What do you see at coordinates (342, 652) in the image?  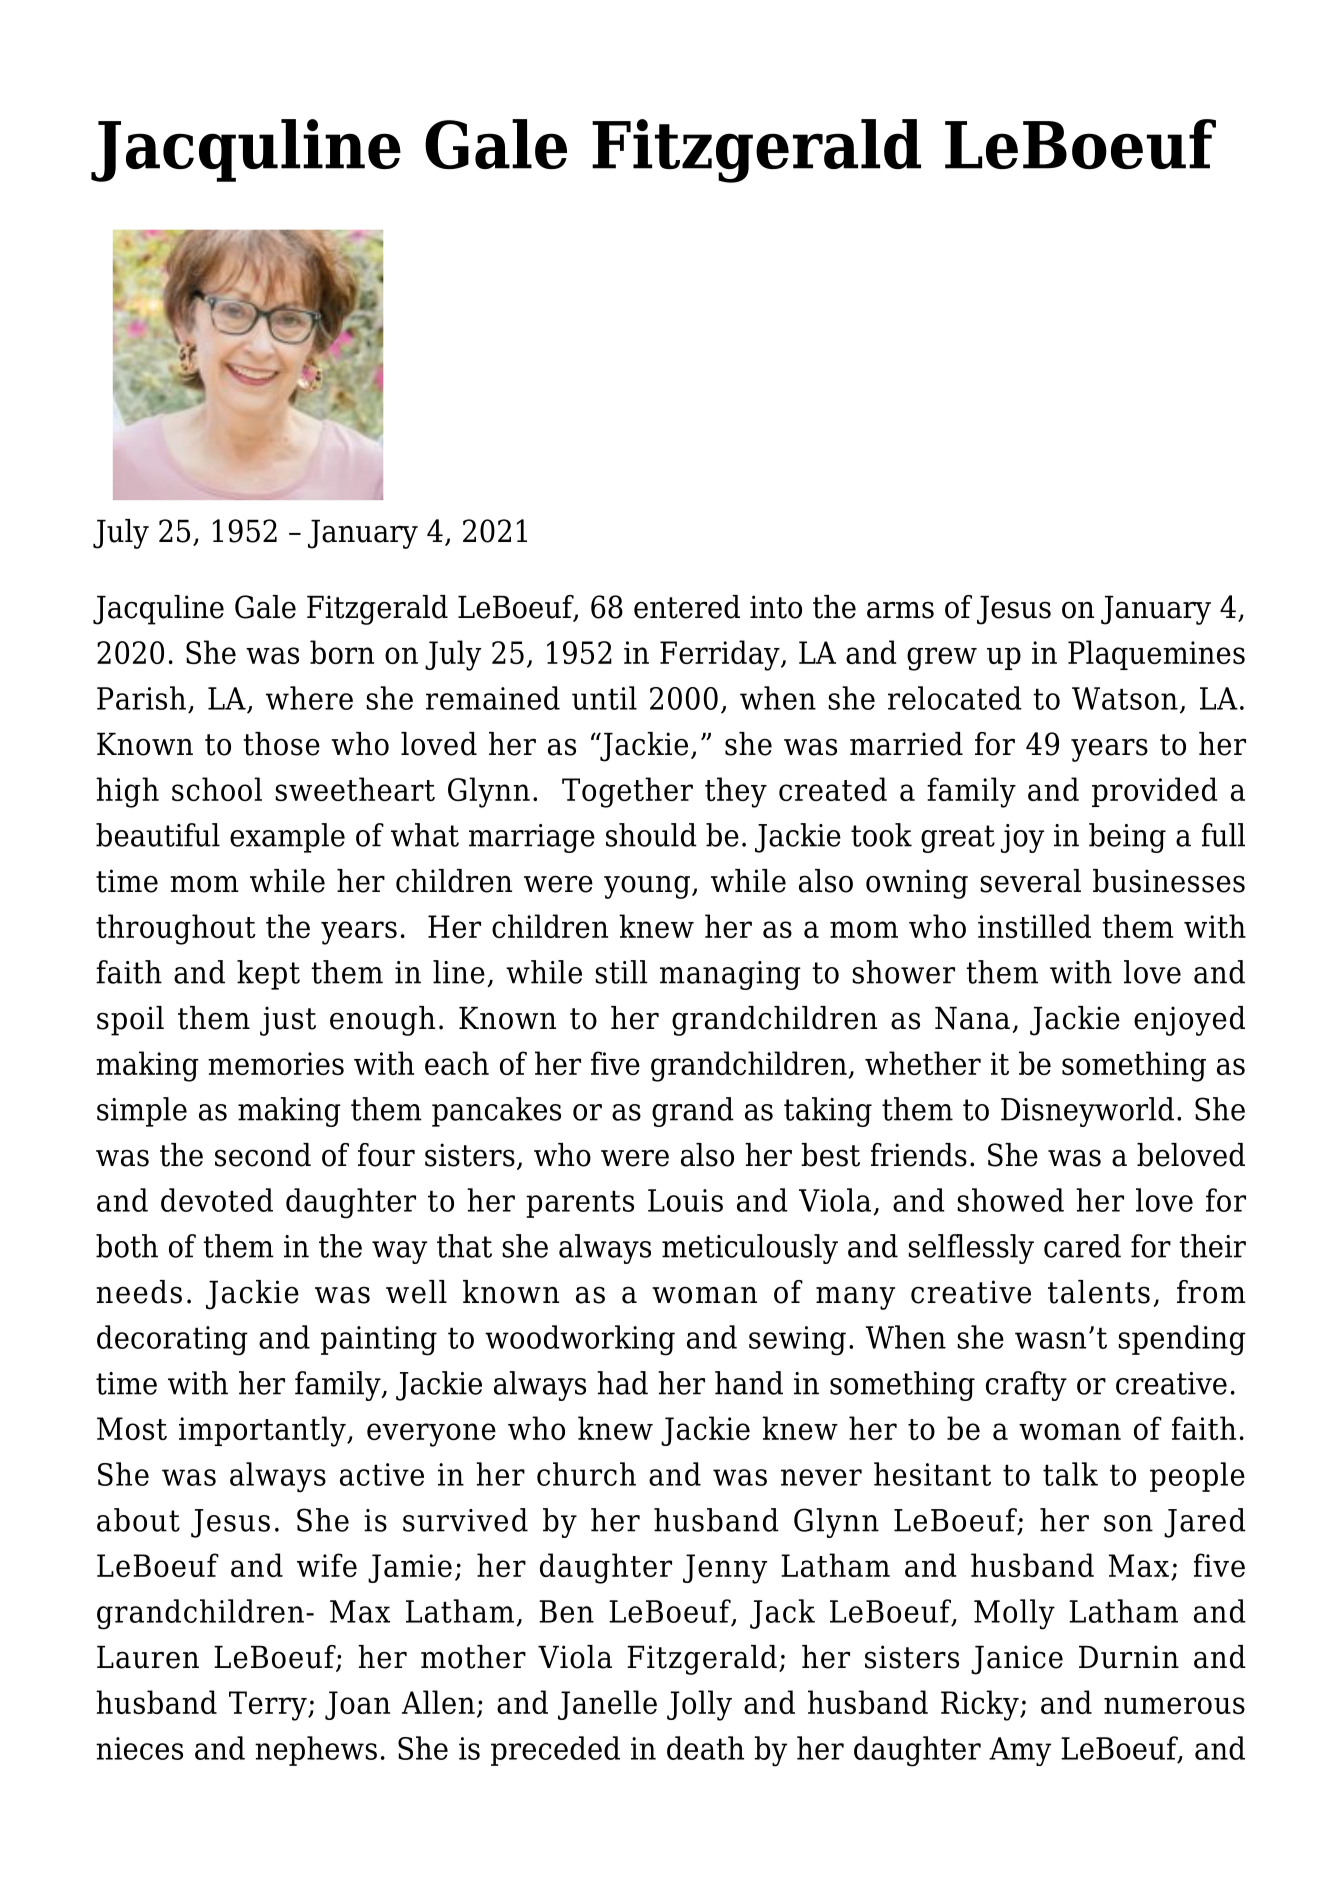 I see `born` at bounding box center [342, 652].
